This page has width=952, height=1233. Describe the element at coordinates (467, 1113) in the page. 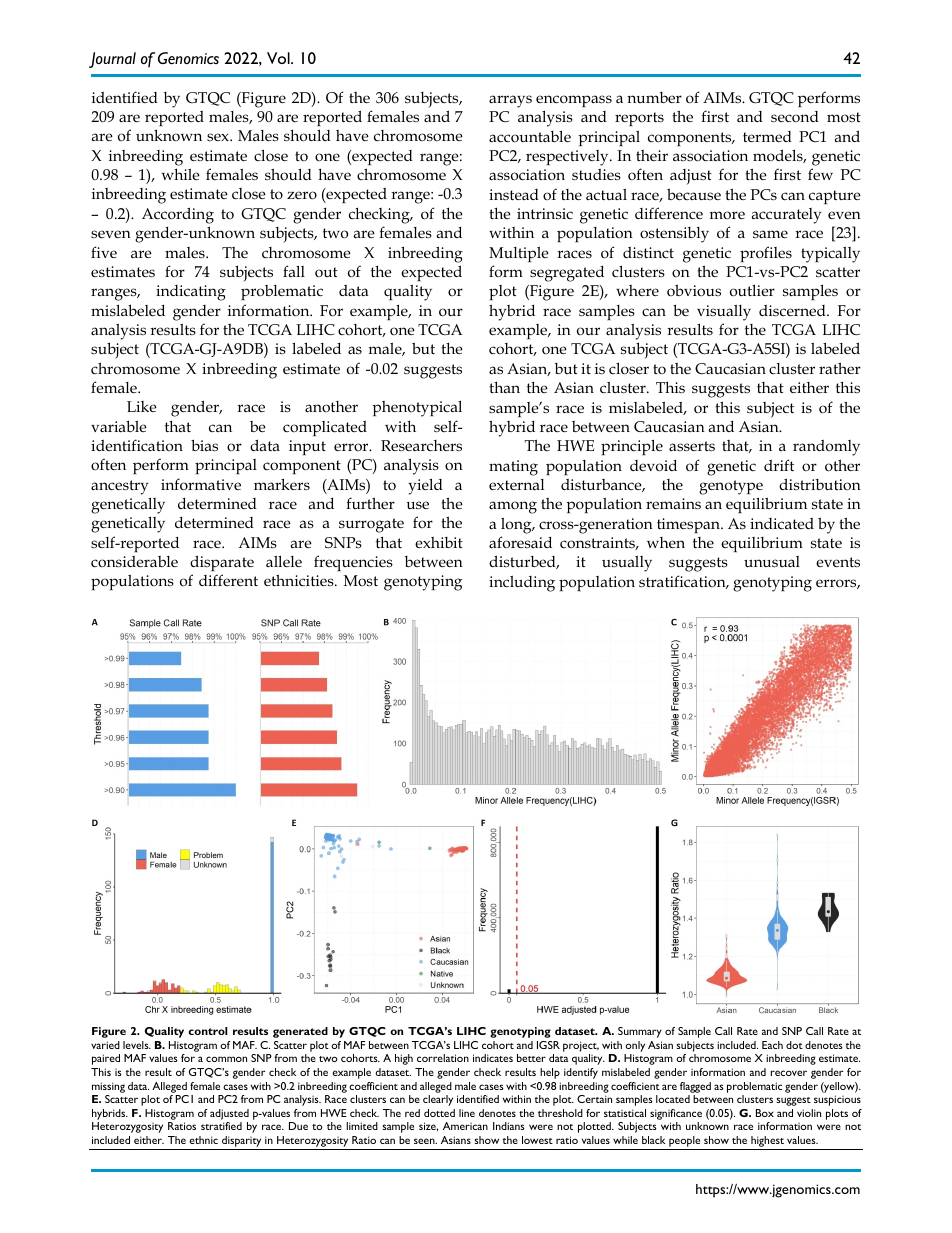

I see `line` at that location.
